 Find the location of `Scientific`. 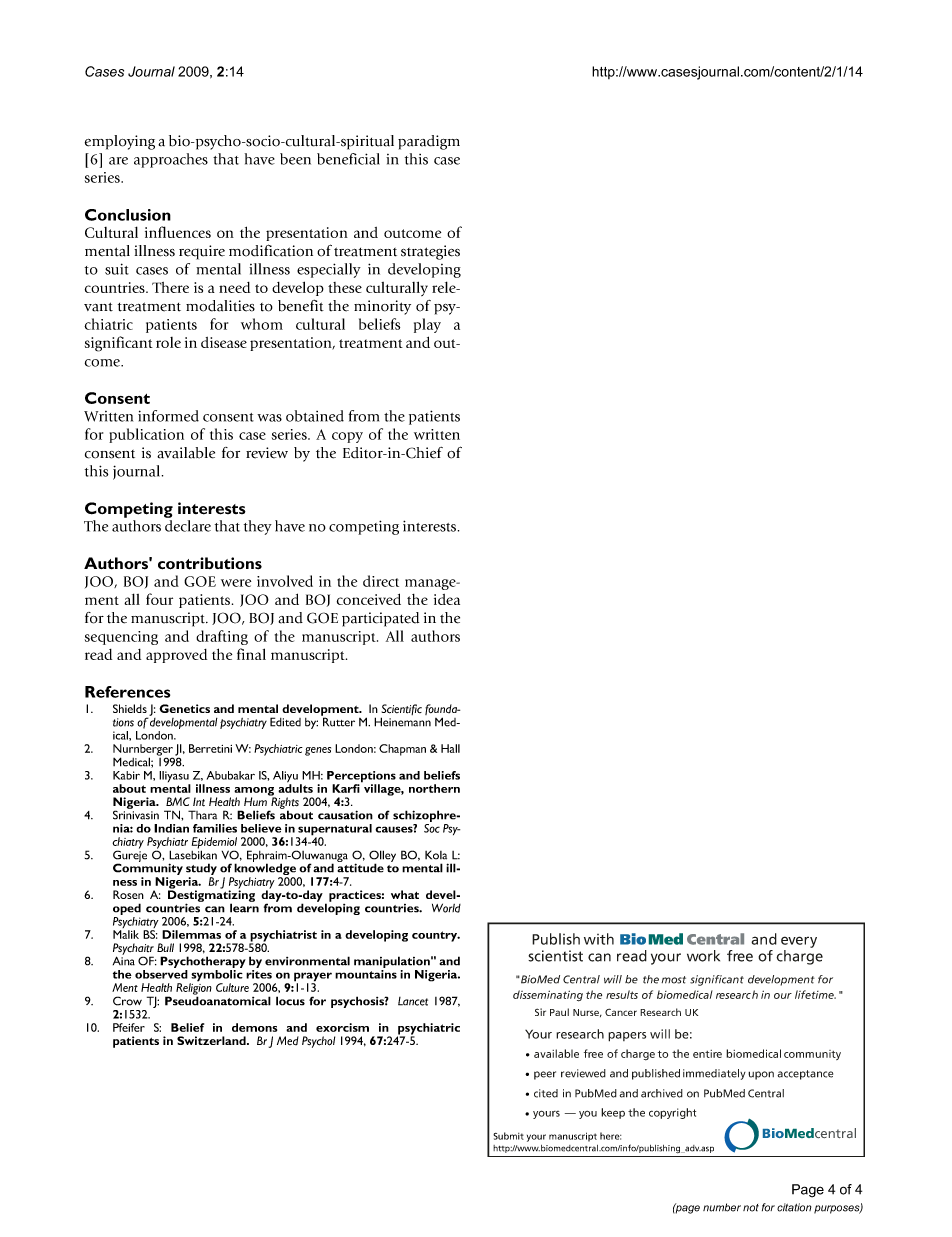

Scientific is located at coordinates (401, 711).
